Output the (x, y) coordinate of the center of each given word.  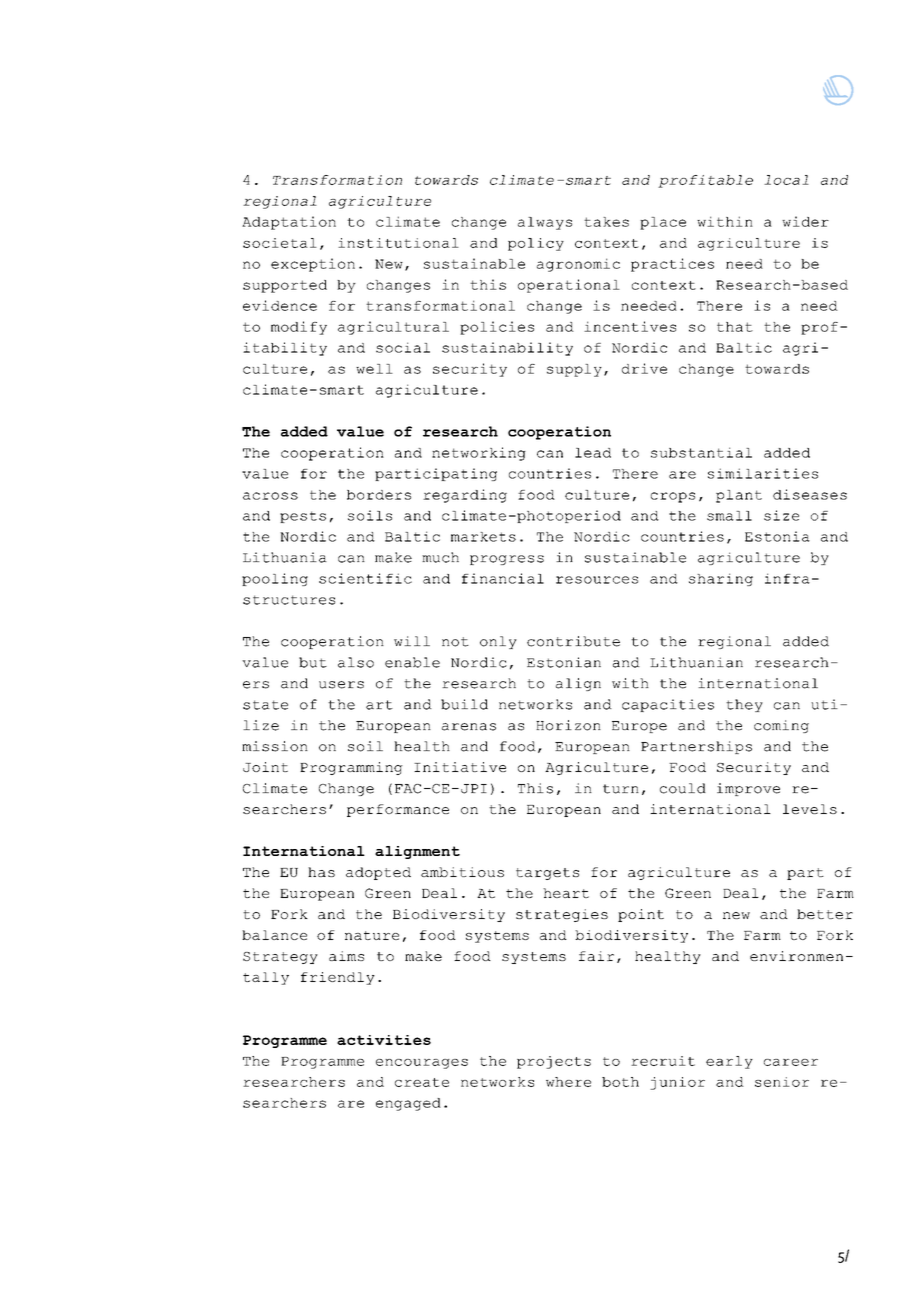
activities (384, 1040)
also (356, 662)
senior (782, 1082)
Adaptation (289, 223)
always (545, 223)
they (744, 705)
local (786, 180)
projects (554, 1062)
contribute (573, 641)
